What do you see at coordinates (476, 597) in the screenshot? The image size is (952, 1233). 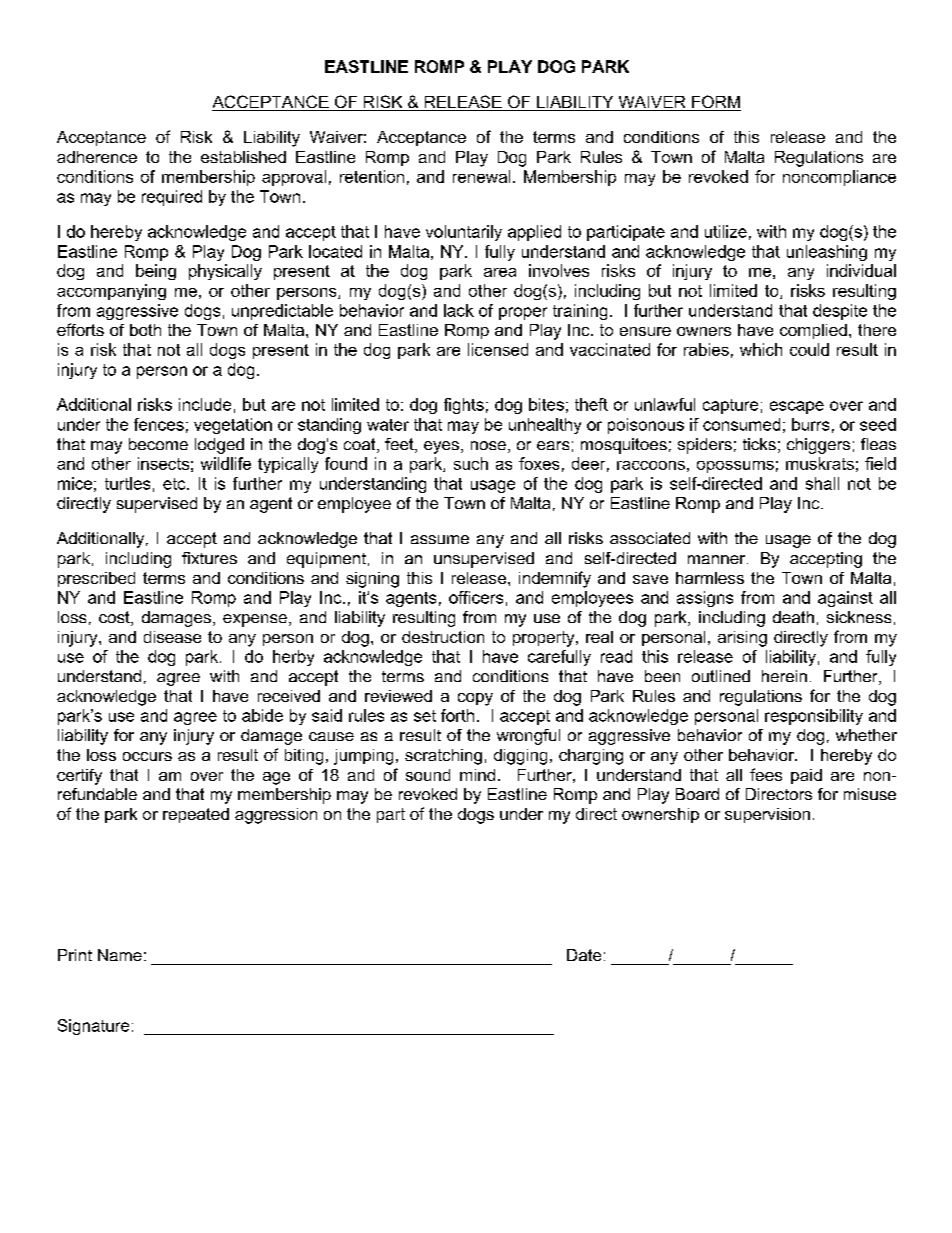 I see `officers` at bounding box center [476, 597].
